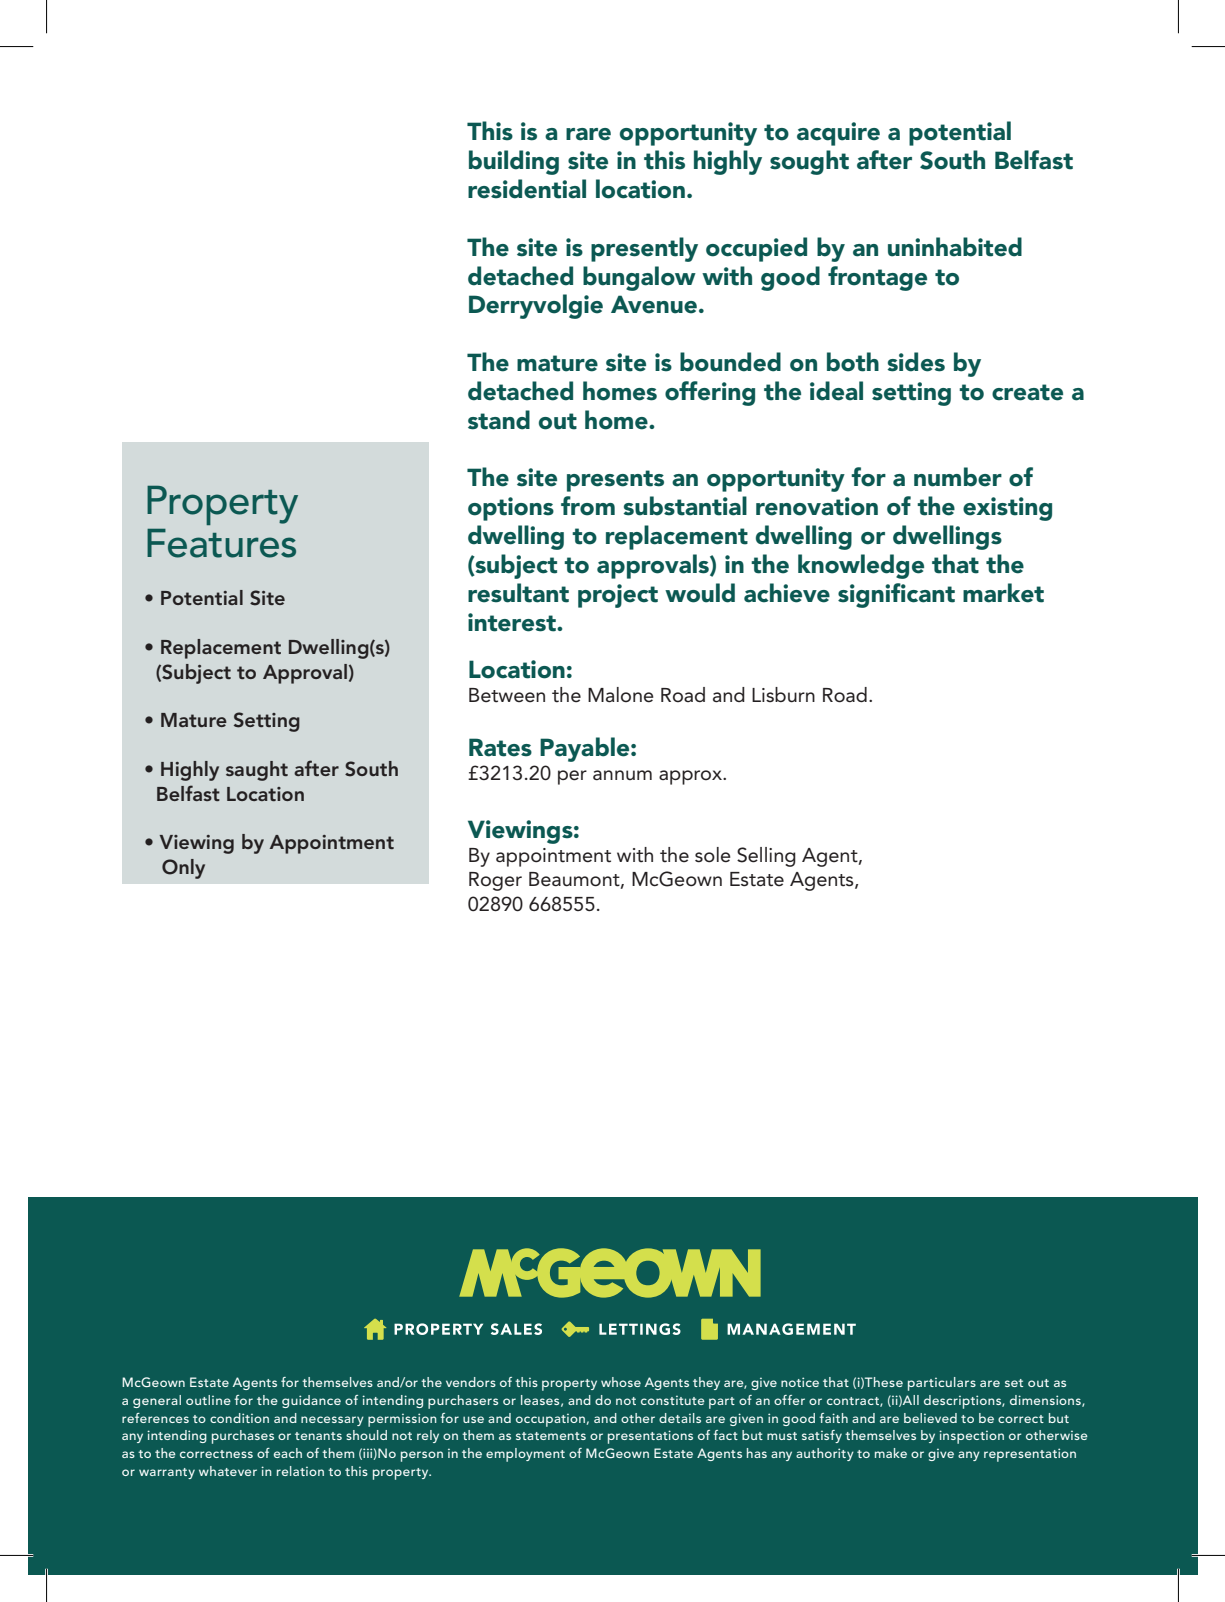 This image has width=1225, height=1602. I want to click on believed, so click(930, 1418).
